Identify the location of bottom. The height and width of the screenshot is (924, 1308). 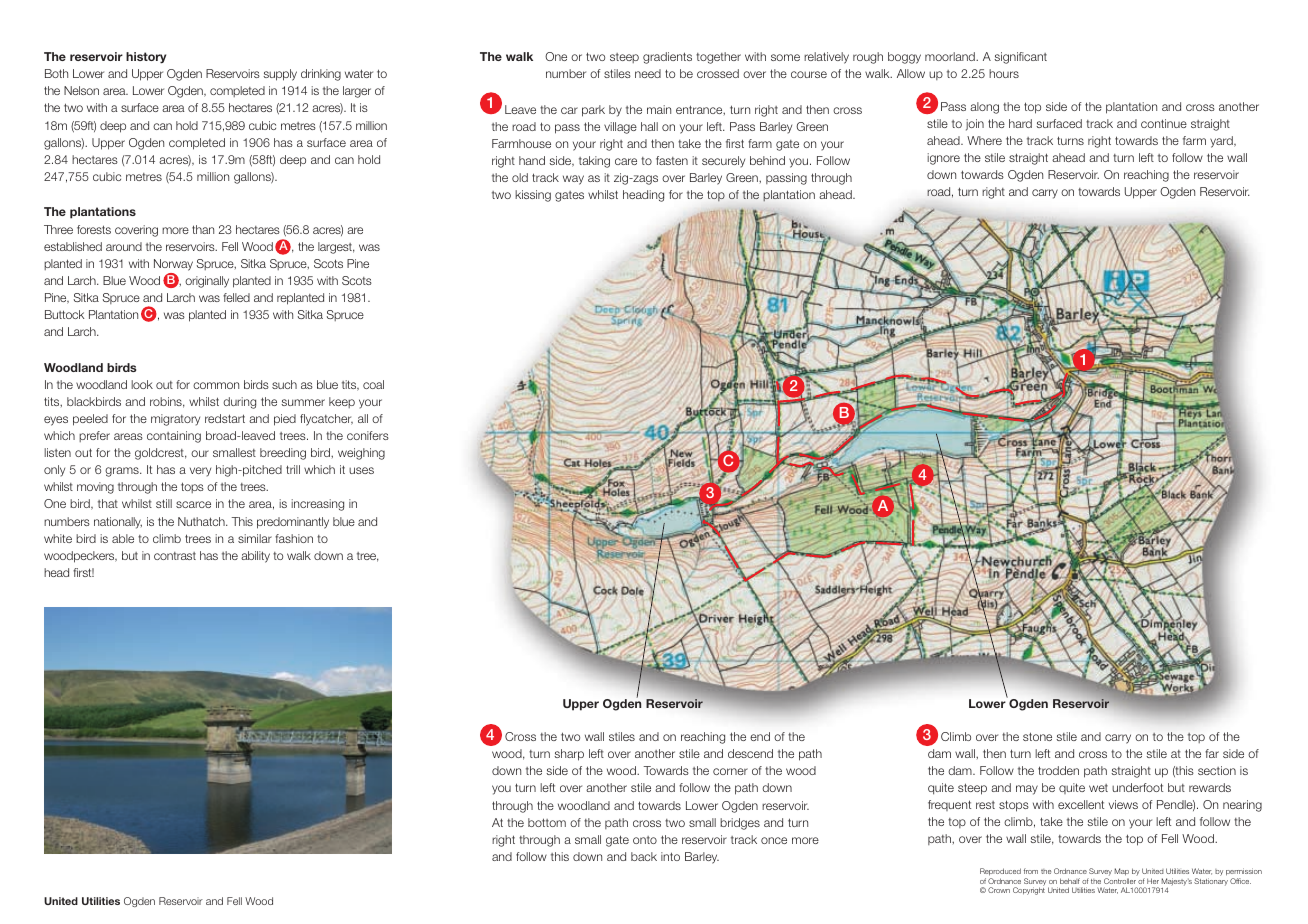
(547, 822).
